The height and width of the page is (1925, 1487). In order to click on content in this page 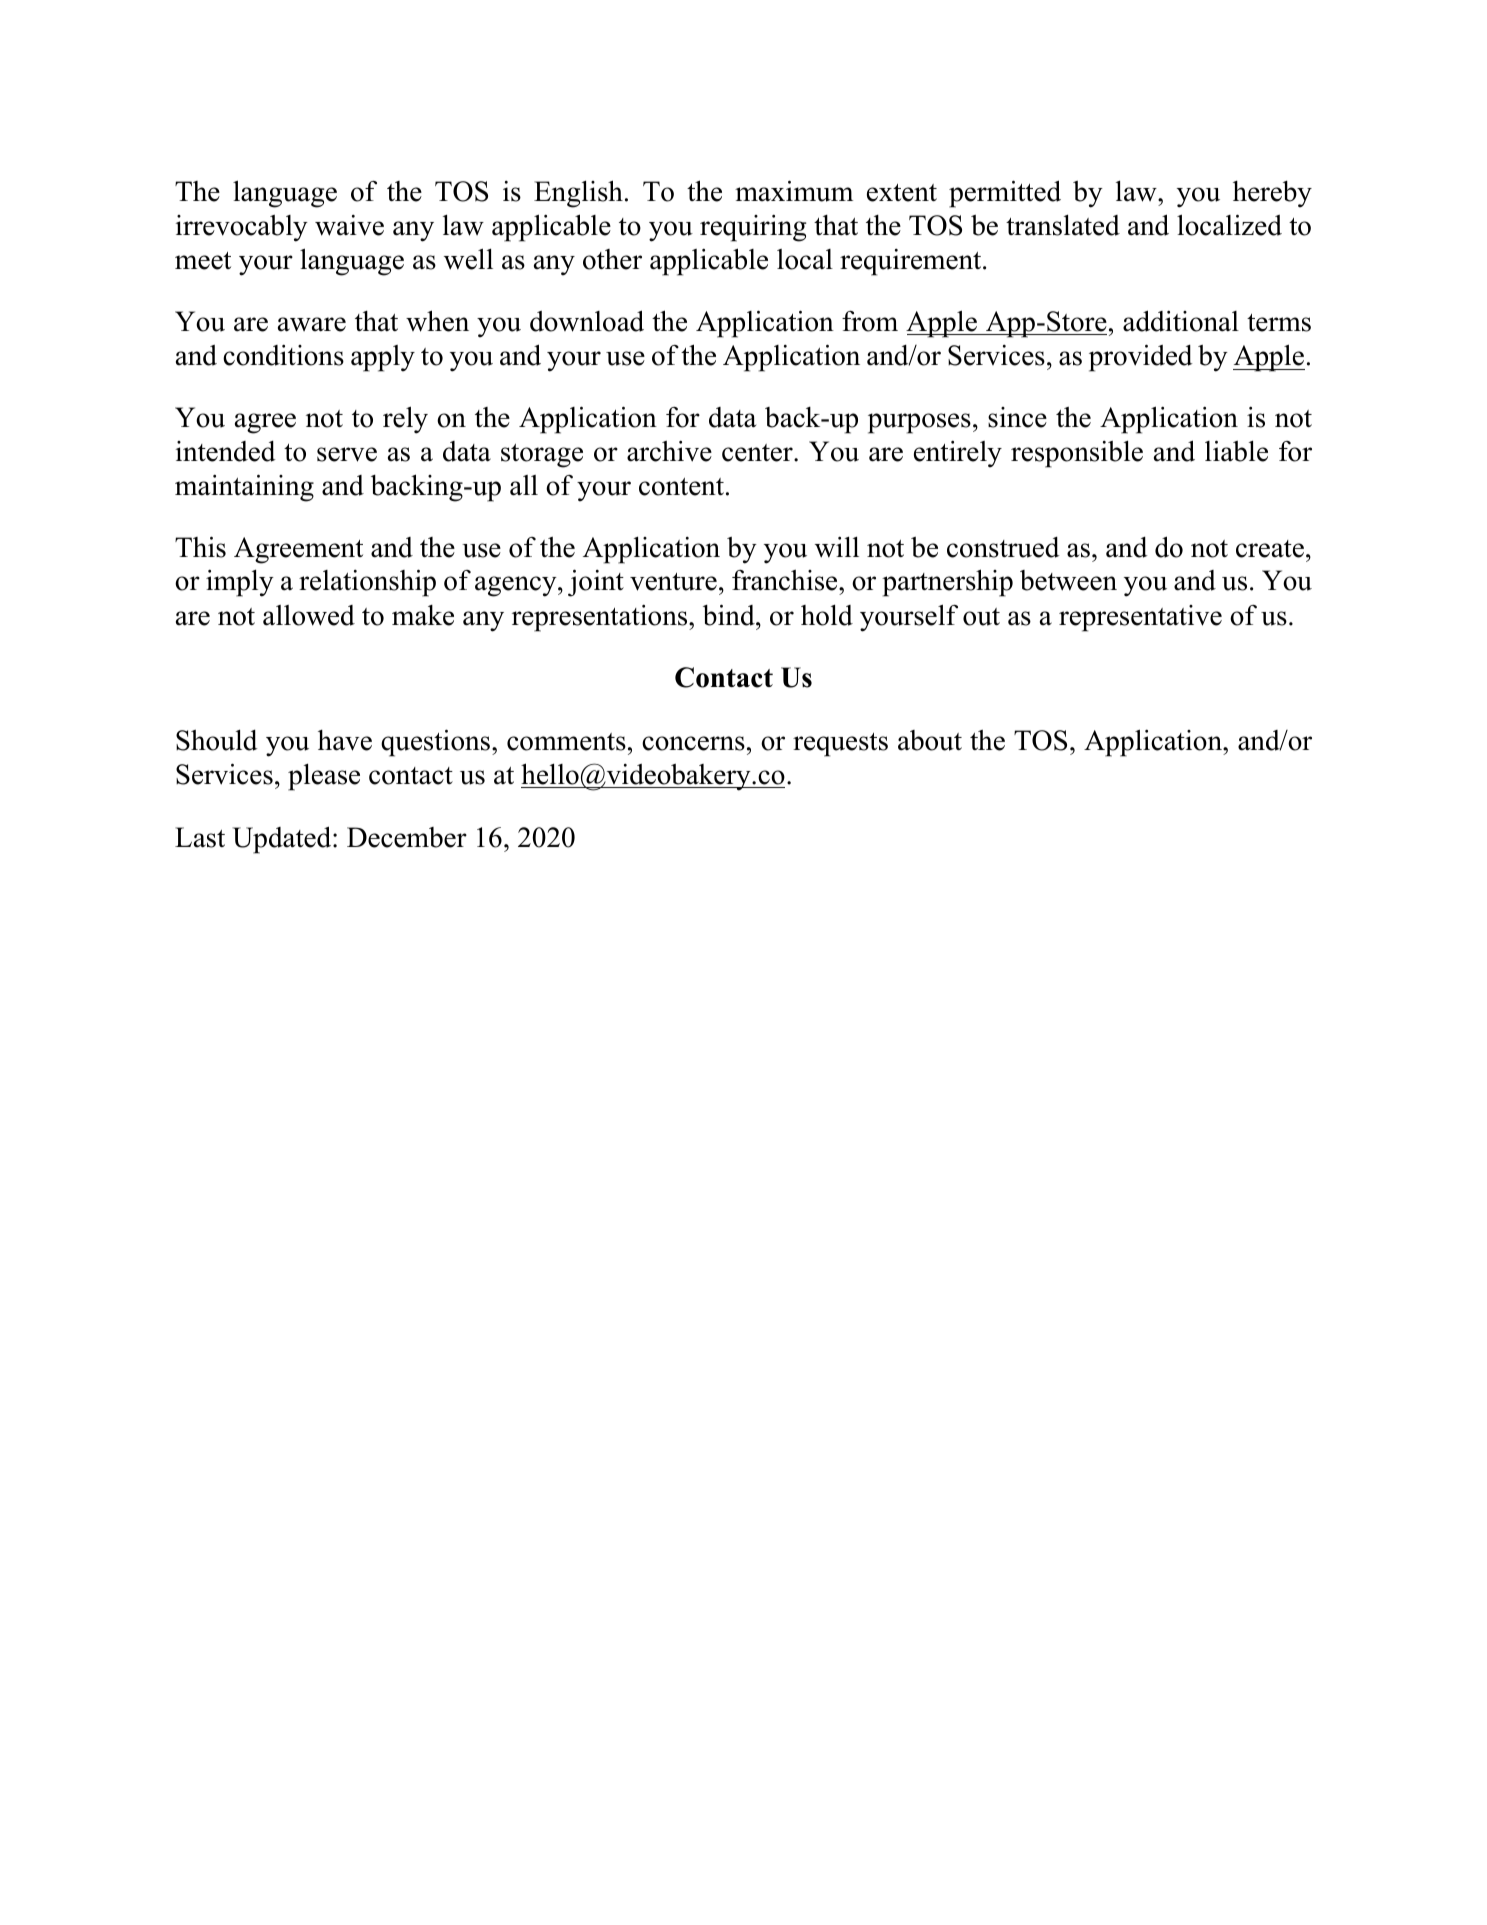, I will do `click(681, 487)`.
